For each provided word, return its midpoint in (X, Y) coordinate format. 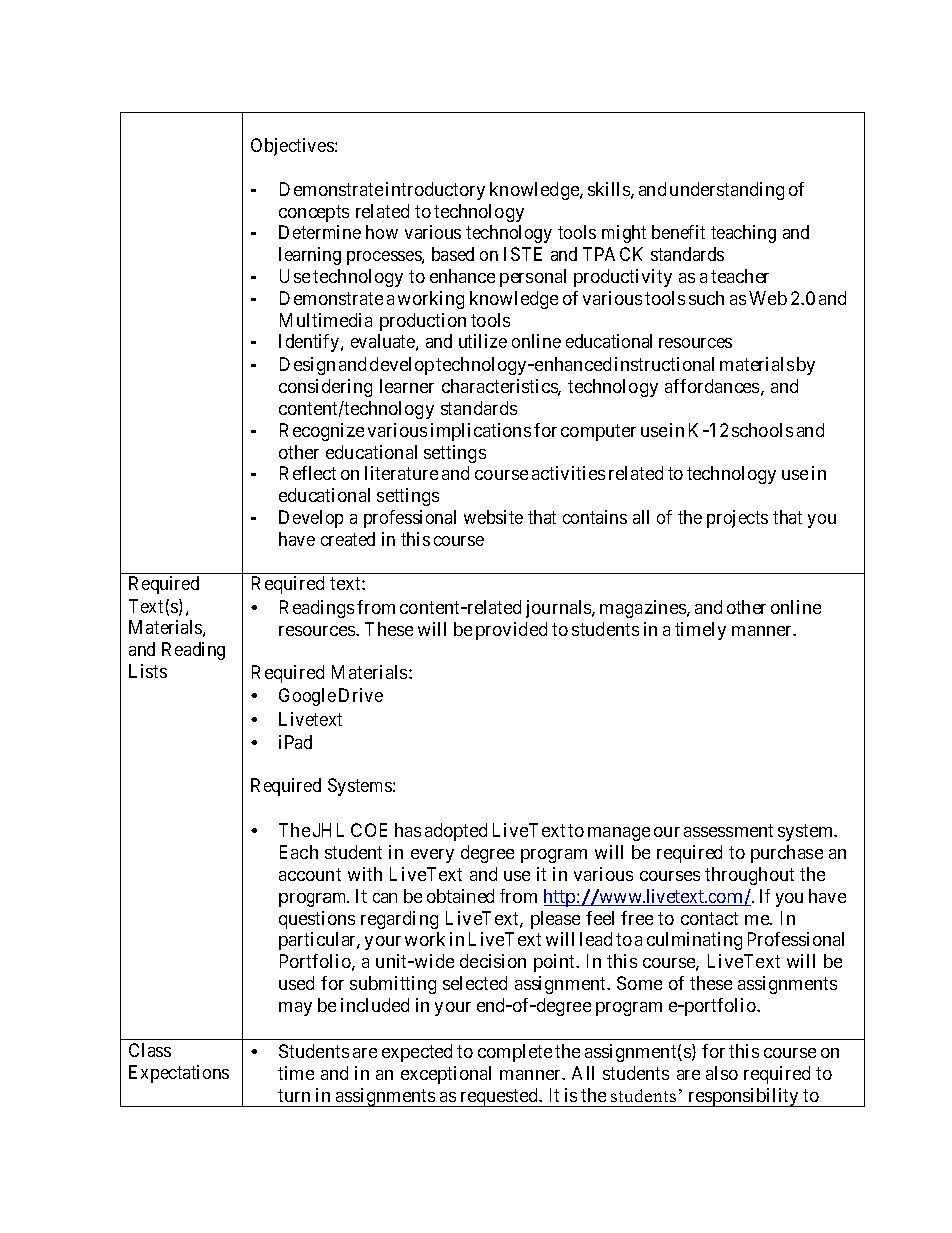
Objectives (292, 147)
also (722, 1073)
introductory (435, 191)
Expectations (179, 1074)
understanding (727, 191)
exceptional (446, 1075)
